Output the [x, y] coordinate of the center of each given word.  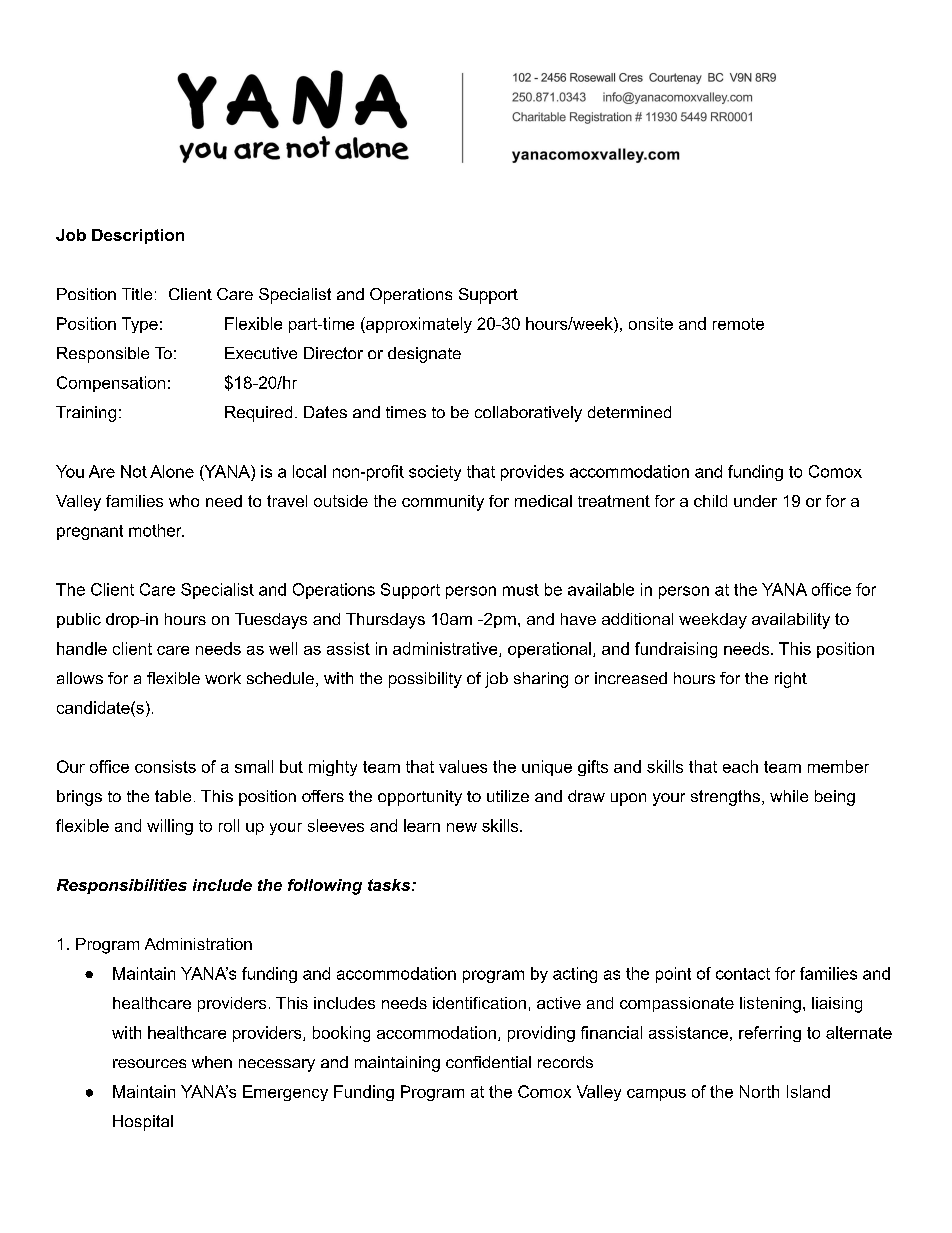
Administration [198, 944]
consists [165, 766]
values [463, 766]
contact [743, 974]
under [755, 501]
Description [138, 236]
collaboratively [528, 414]
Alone [172, 471]
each [740, 766]
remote [738, 324]
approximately [418, 325]
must [521, 590]
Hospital [143, 1123]
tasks [390, 885]
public [79, 620]
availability [791, 621]
